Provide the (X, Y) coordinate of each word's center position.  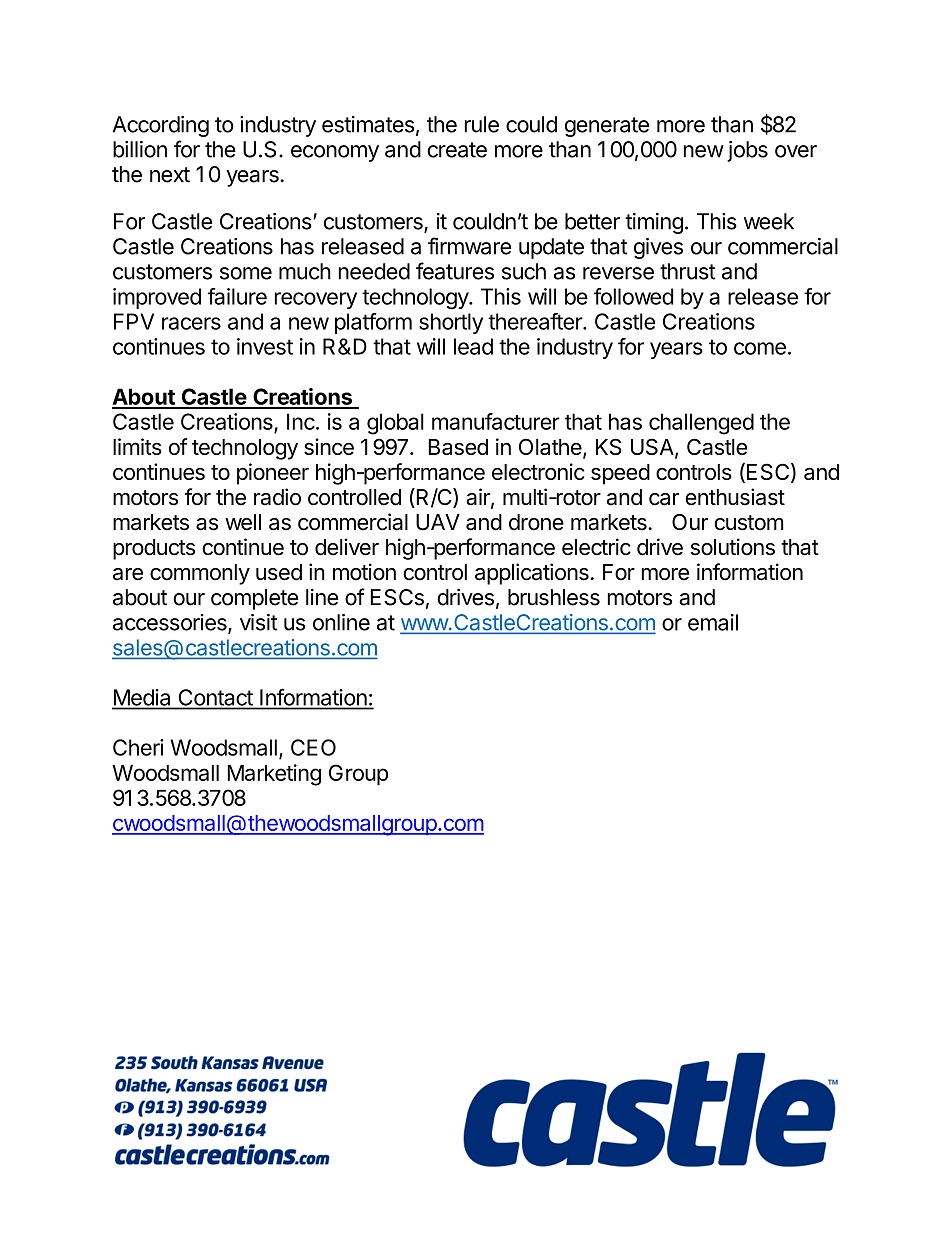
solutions (733, 547)
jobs (747, 151)
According (161, 126)
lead (473, 346)
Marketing (274, 775)
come (760, 348)
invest (265, 346)
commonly (200, 574)
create (457, 150)
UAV (438, 522)
